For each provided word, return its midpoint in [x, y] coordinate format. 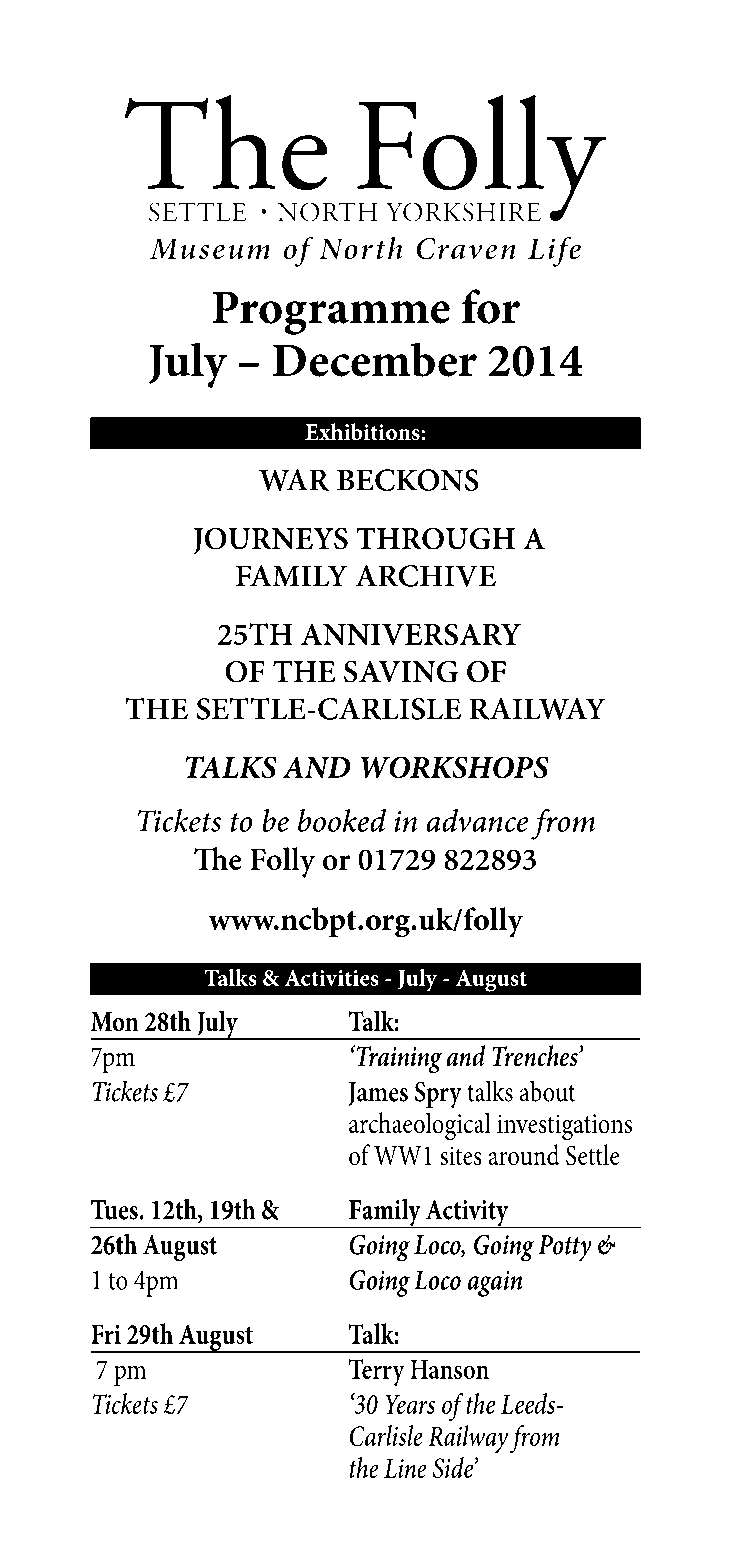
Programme [331, 313]
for [491, 306]
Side [454, 1467]
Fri [106, 1334]
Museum [209, 249]
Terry [377, 1372]
